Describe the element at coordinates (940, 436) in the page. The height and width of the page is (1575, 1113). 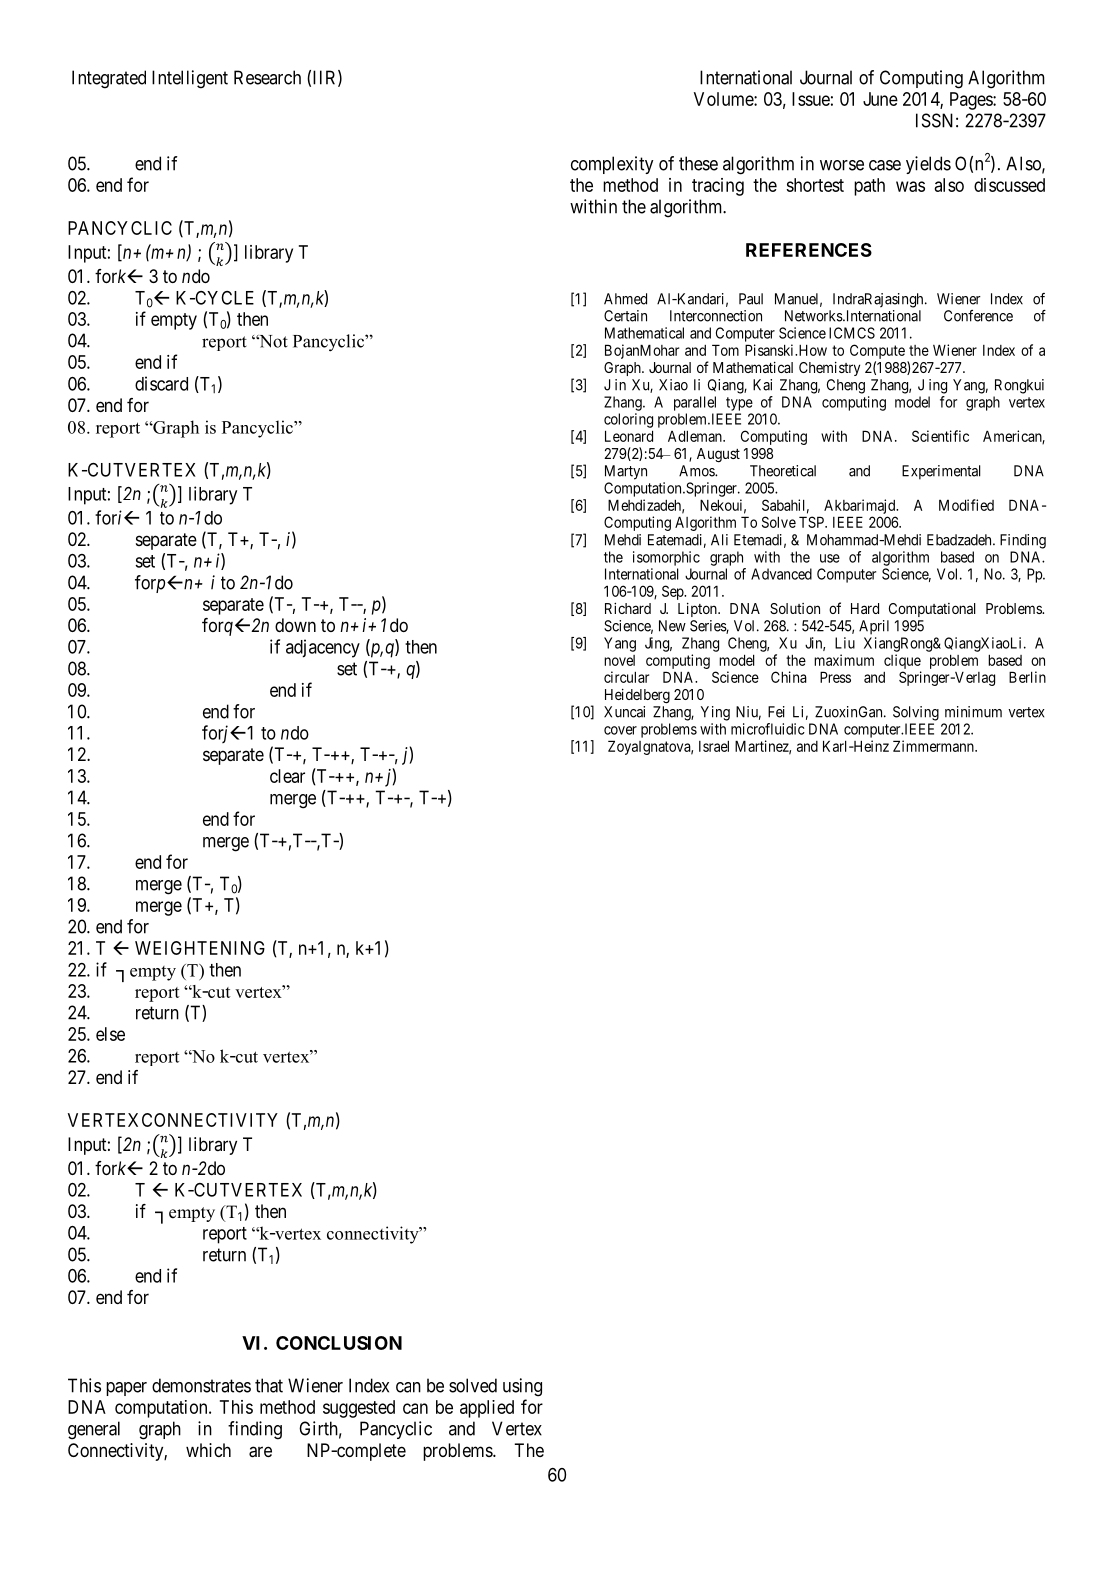
I see `Scientific` at that location.
